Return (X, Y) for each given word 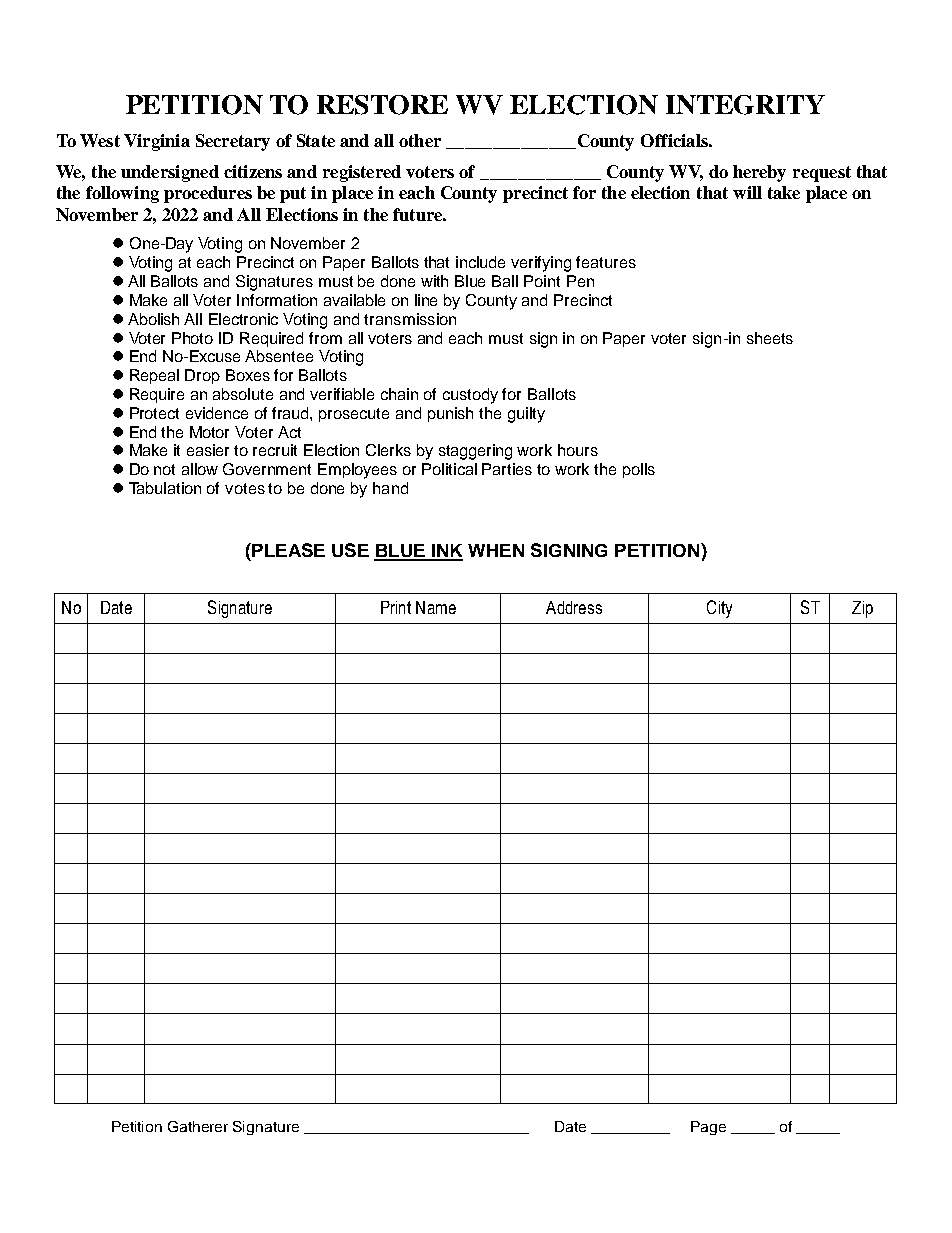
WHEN (496, 550)
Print (396, 607)
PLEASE (287, 550)
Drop (202, 376)
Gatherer (198, 1126)
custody (470, 396)
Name (436, 607)
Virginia (157, 142)
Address (574, 607)
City (719, 609)
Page (708, 1128)
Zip (862, 609)
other (420, 140)
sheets (770, 338)
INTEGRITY (745, 105)
